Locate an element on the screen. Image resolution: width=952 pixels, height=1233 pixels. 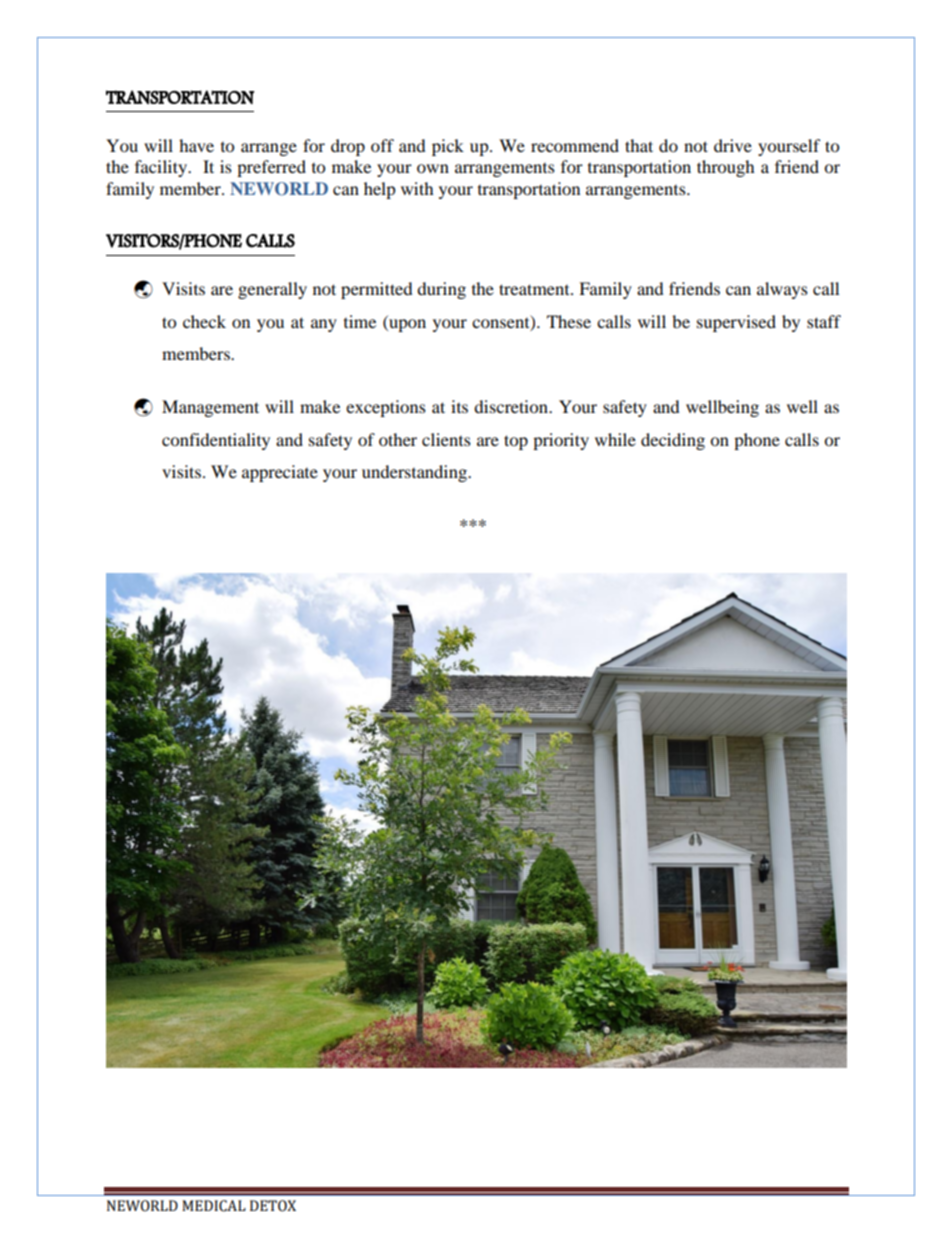
confidentiality is located at coordinates (216, 441).
